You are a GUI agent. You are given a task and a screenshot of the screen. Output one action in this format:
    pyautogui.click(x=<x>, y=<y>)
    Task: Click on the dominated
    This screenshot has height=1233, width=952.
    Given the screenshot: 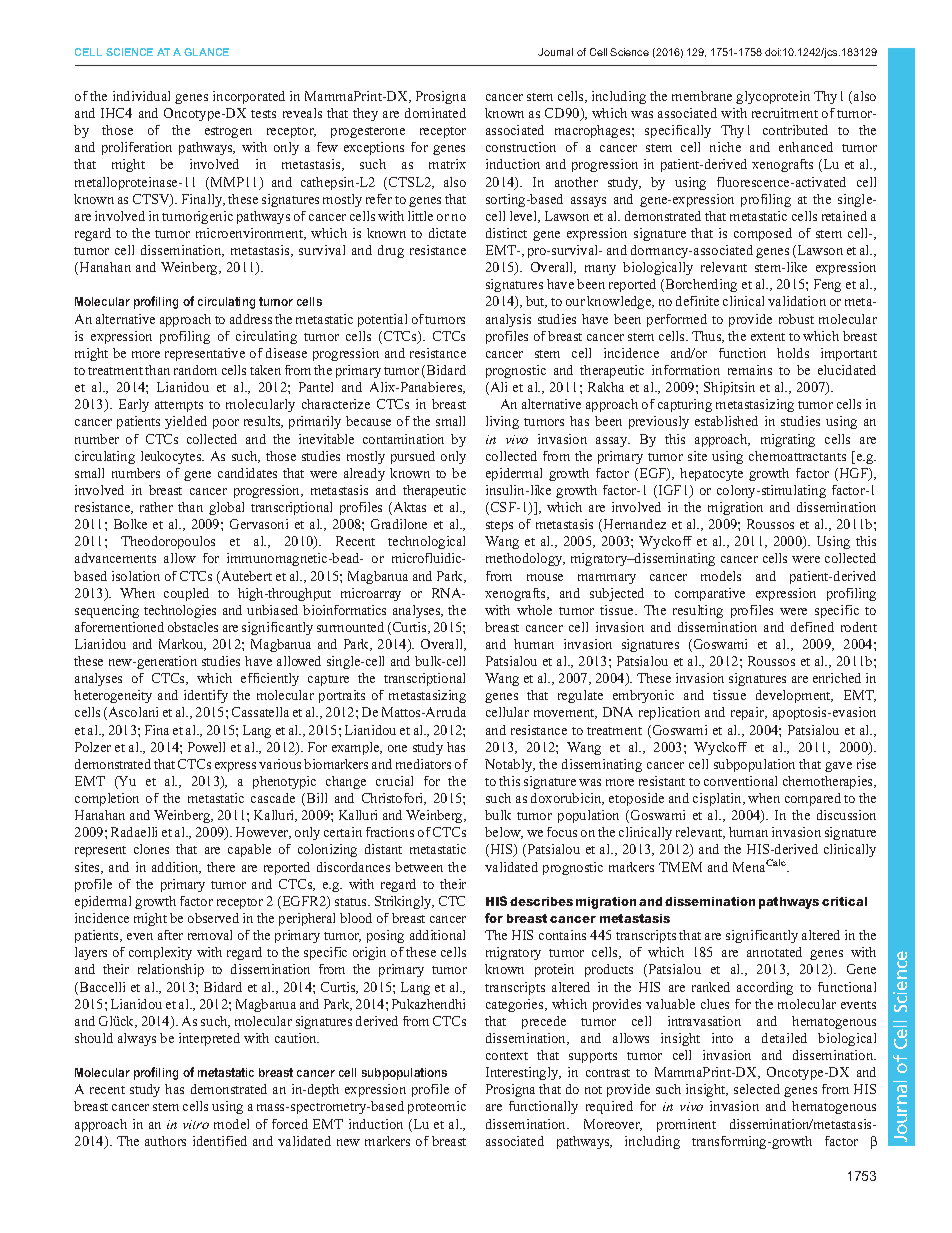 What is the action you would take?
    pyautogui.click(x=435, y=113)
